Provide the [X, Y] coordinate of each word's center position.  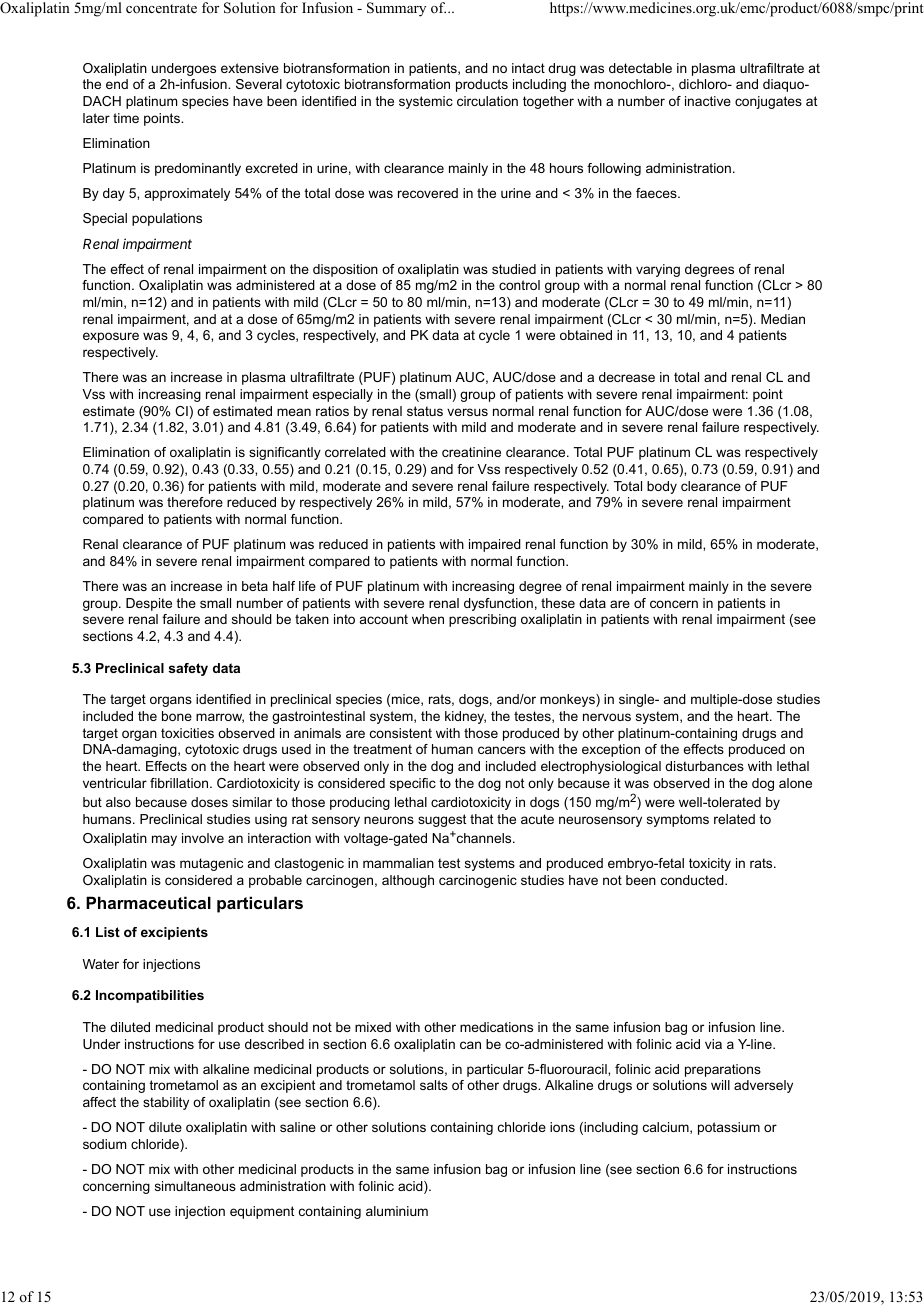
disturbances [704, 766]
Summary [396, 9]
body [662, 487]
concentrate [161, 9]
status [425, 411]
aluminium [397, 1211]
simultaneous [195, 1186]
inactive [708, 101]
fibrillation [180, 783]
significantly [285, 453]
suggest [442, 820]
